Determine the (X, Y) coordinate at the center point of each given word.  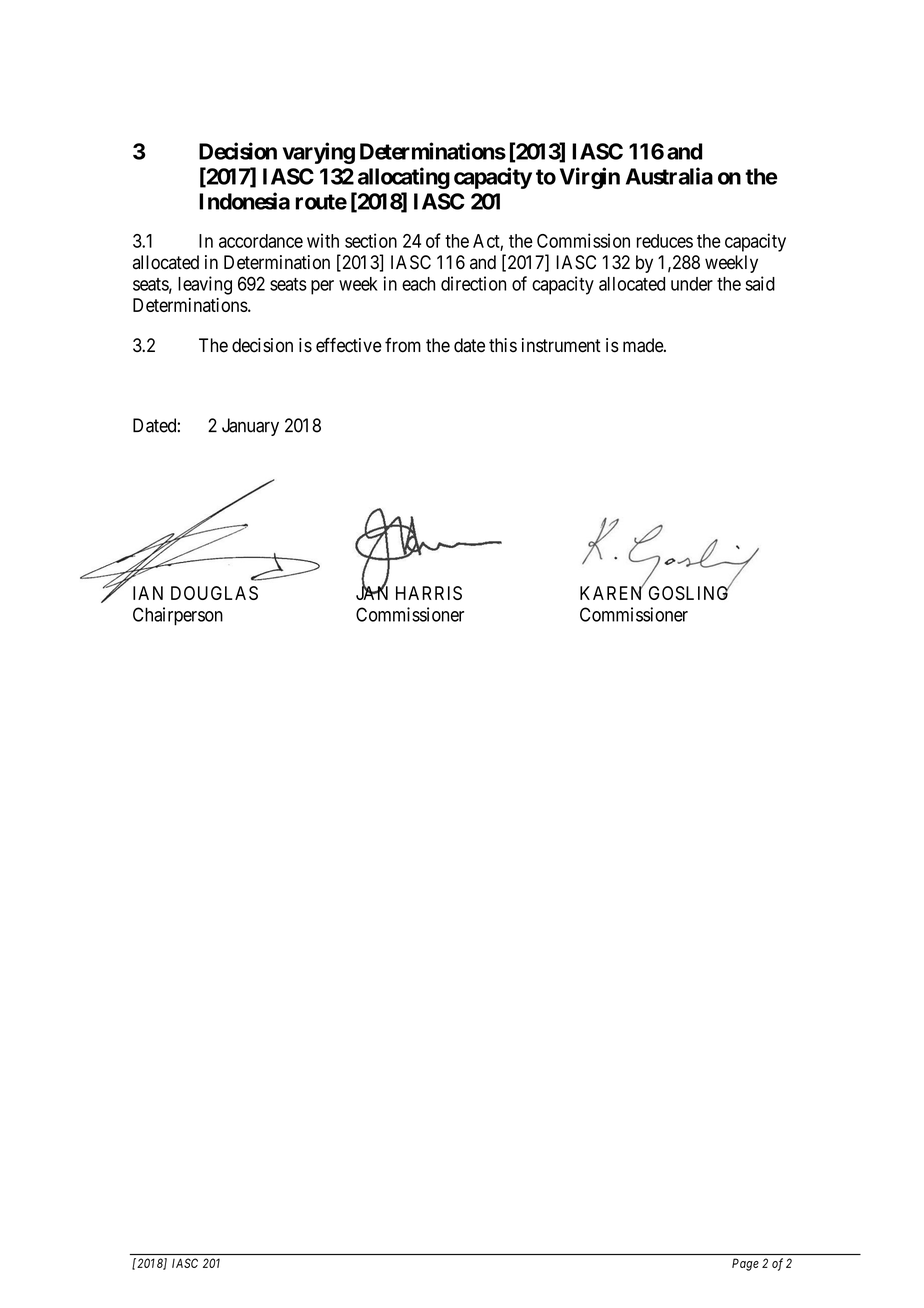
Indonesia (244, 201)
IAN (148, 593)
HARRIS (429, 593)
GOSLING (690, 592)
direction (473, 283)
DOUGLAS (214, 593)
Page (745, 1264)
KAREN (612, 592)
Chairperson (178, 616)
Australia (669, 176)
